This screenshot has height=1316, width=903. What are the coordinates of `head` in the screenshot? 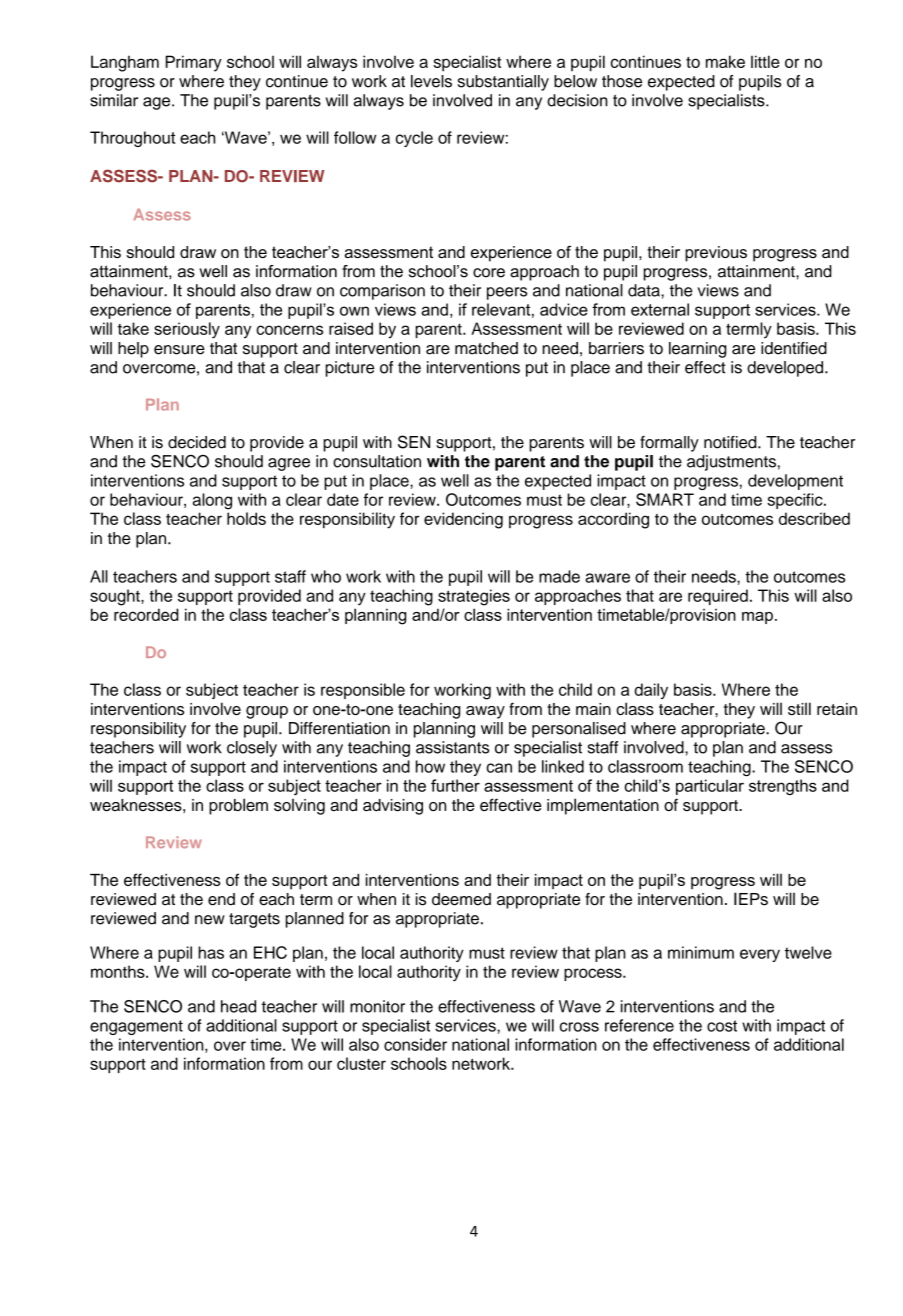 It's located at (238, 1006).
